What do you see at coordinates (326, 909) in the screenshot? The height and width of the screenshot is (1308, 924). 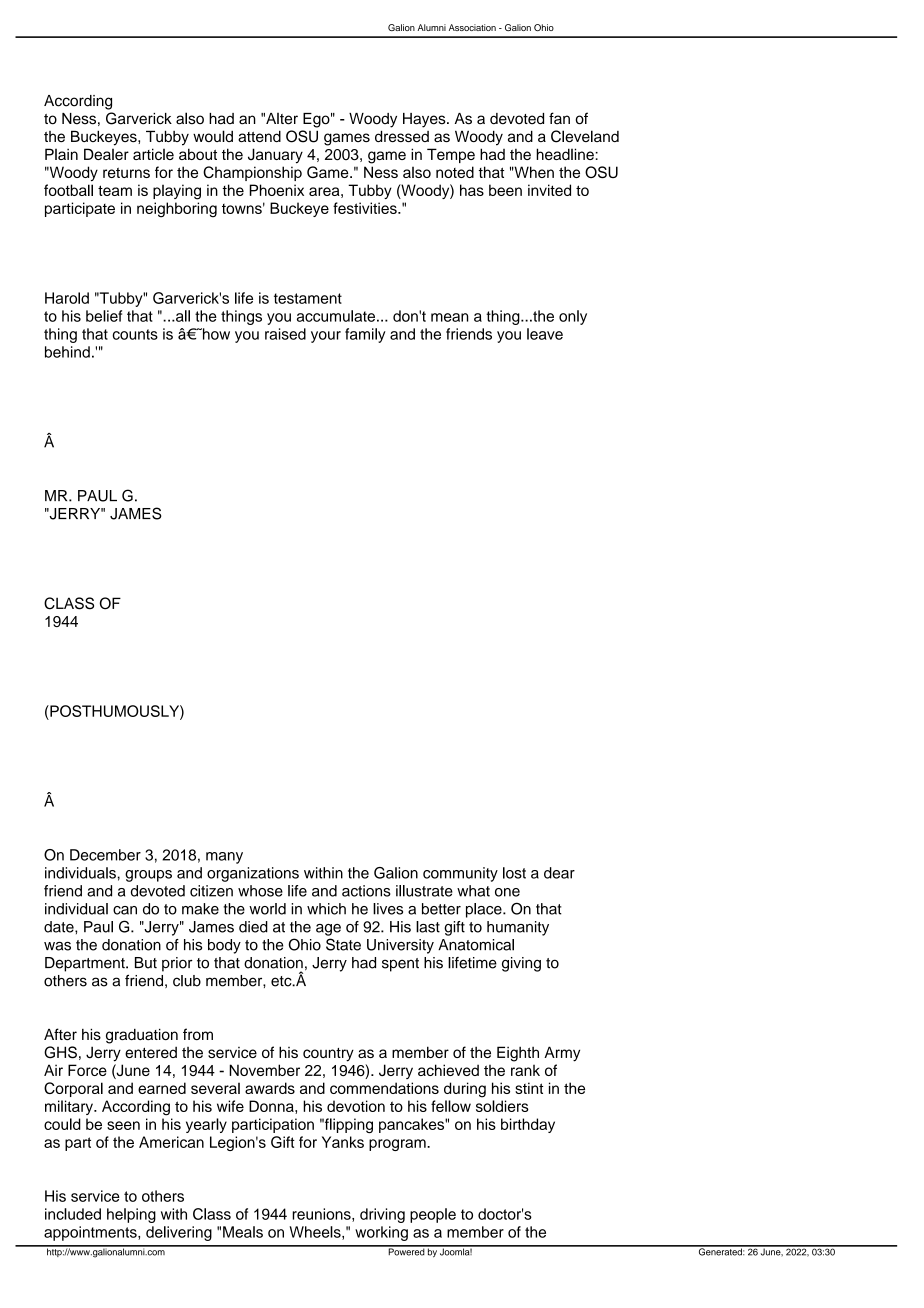 I see `which` at bounding box center [326, 909].
